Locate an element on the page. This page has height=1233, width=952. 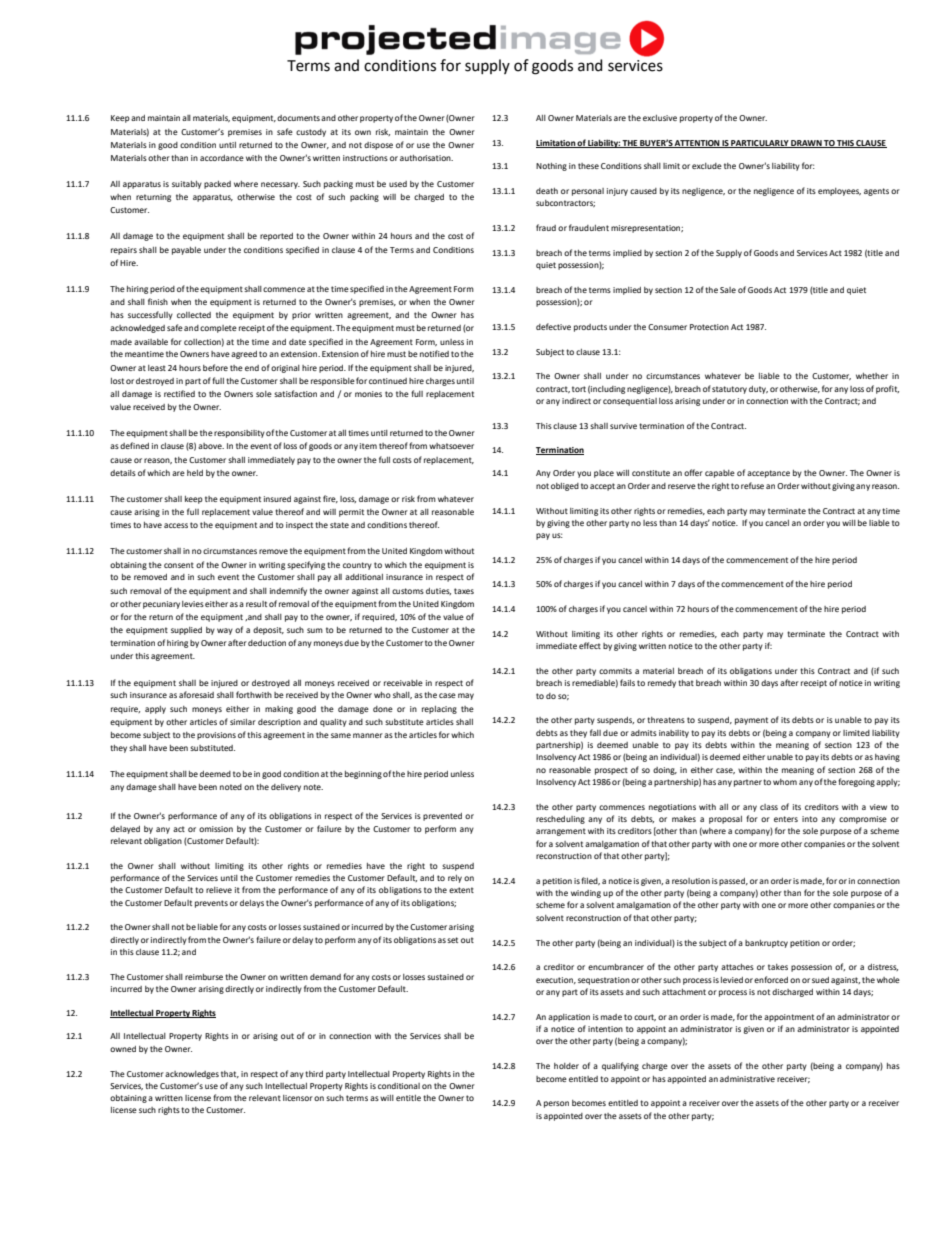
accordance is located at coordinates (222, 158).
